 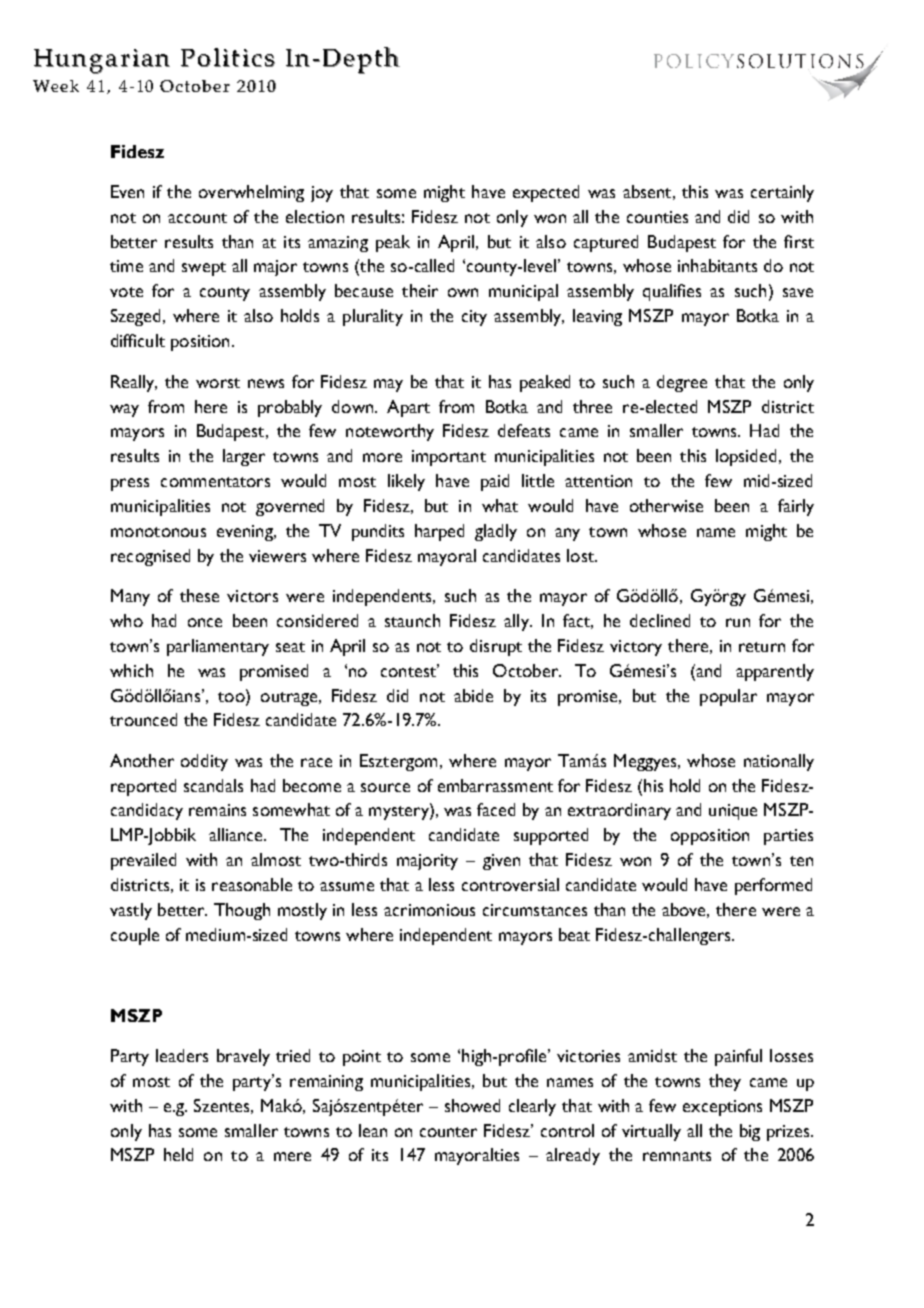 I want to click on account, so click(x=197, y=218).
